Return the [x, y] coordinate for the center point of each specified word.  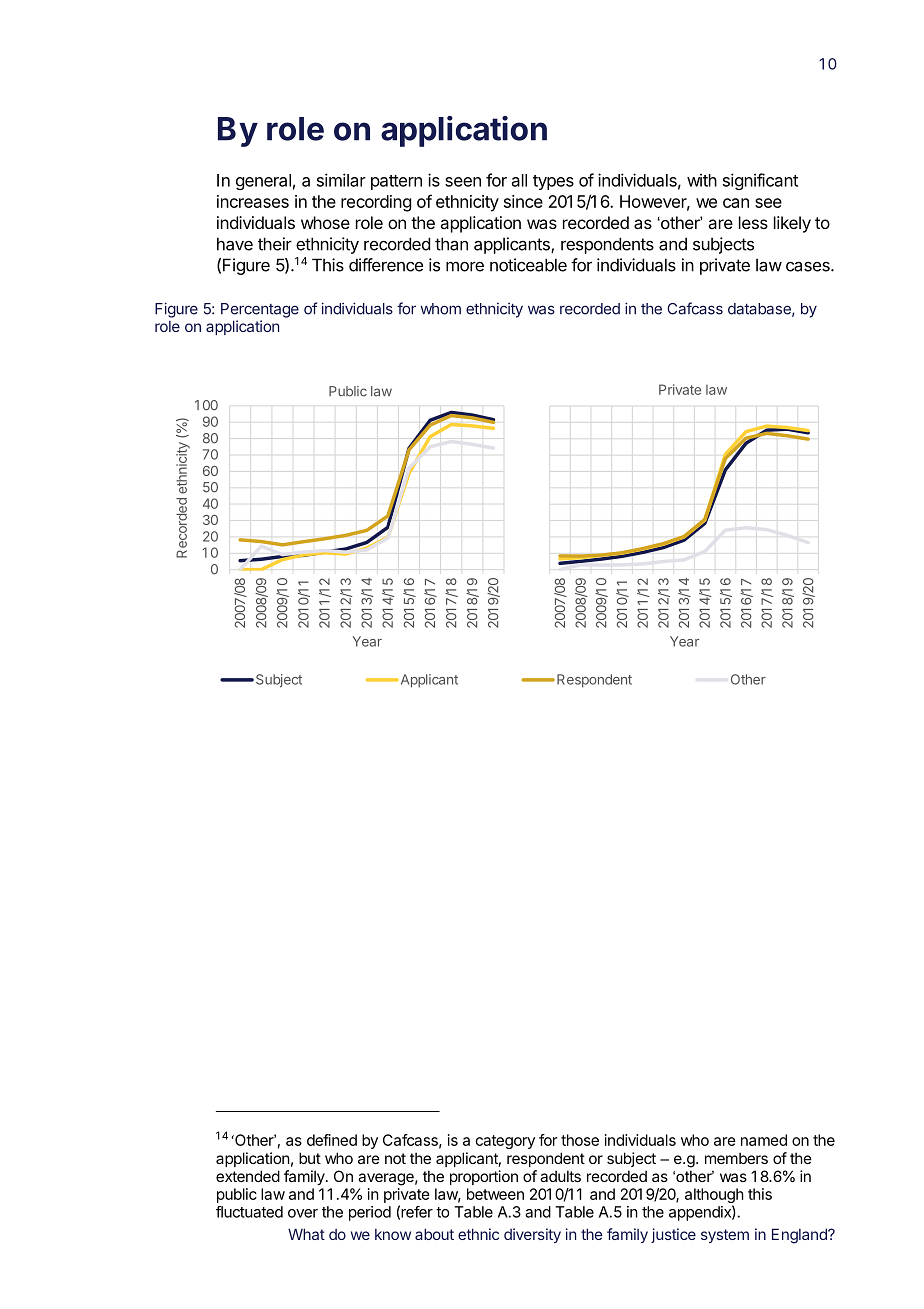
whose [325, 222]
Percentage [260, 310]
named [764, 1140]
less [753, 222]
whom [440, 309]
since [523, 201]
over [303, 1213]
